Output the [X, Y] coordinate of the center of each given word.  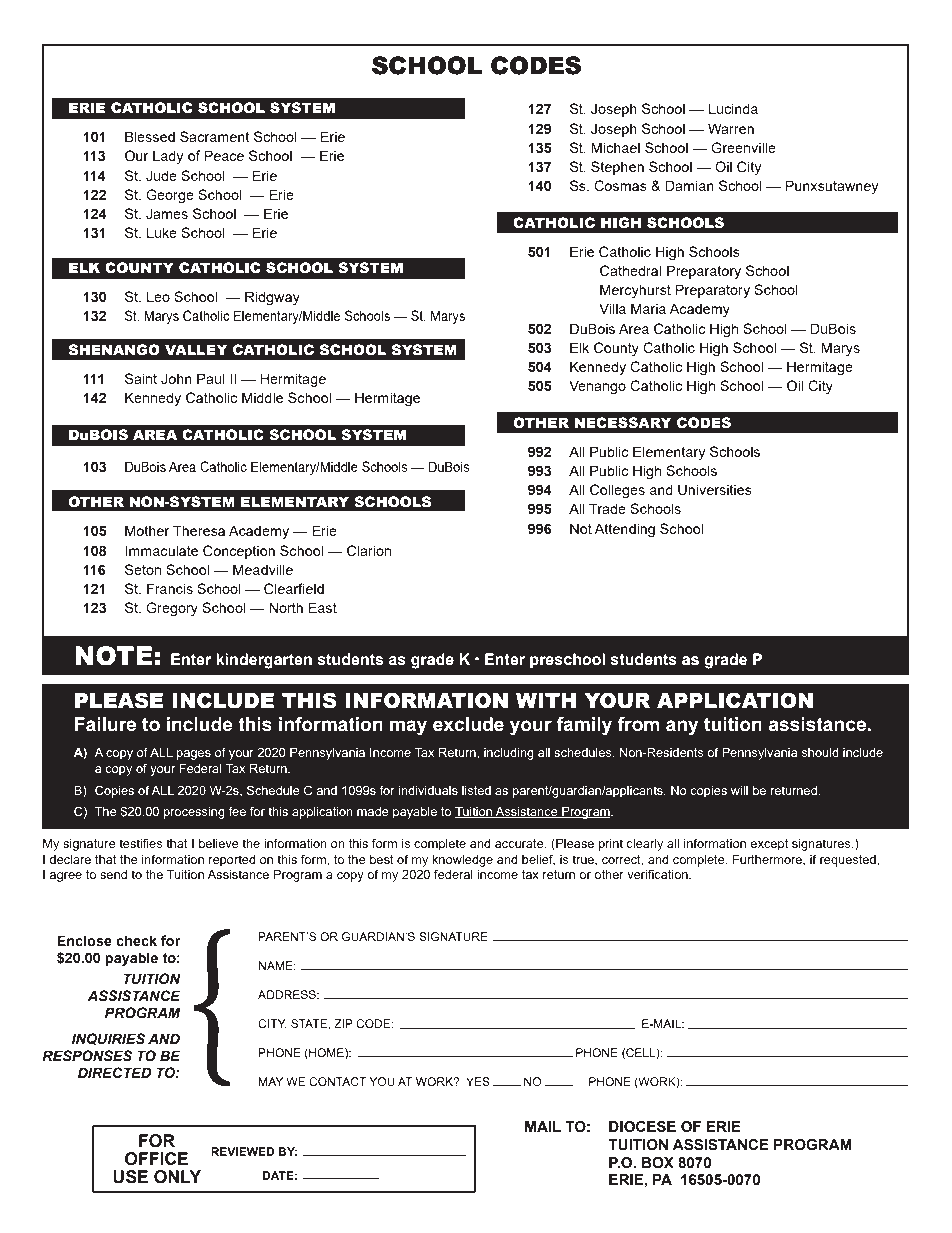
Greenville [743, 147]
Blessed [150, 136]
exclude [468, 724]
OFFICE [156, 1159]
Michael [615, 147]
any [682, 727]
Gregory [172, 609]
